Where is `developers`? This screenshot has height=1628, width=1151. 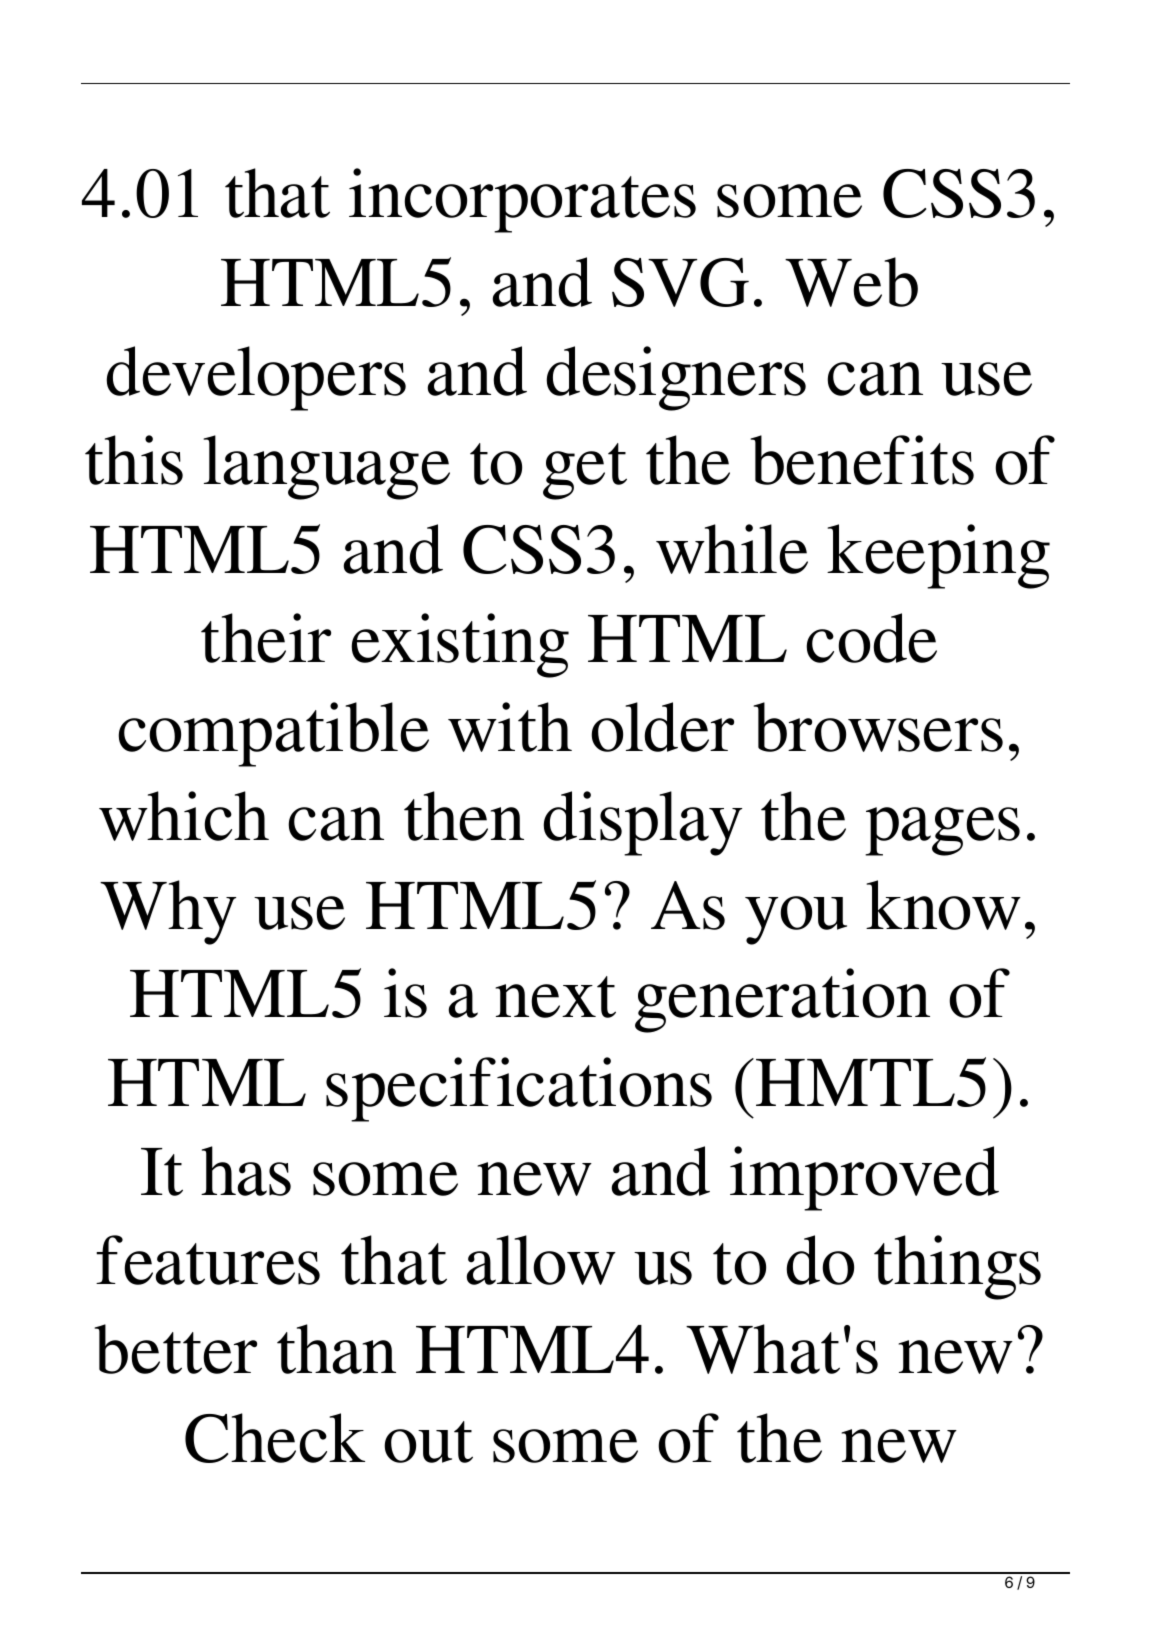
developers is located at coordinates (256, 378).
